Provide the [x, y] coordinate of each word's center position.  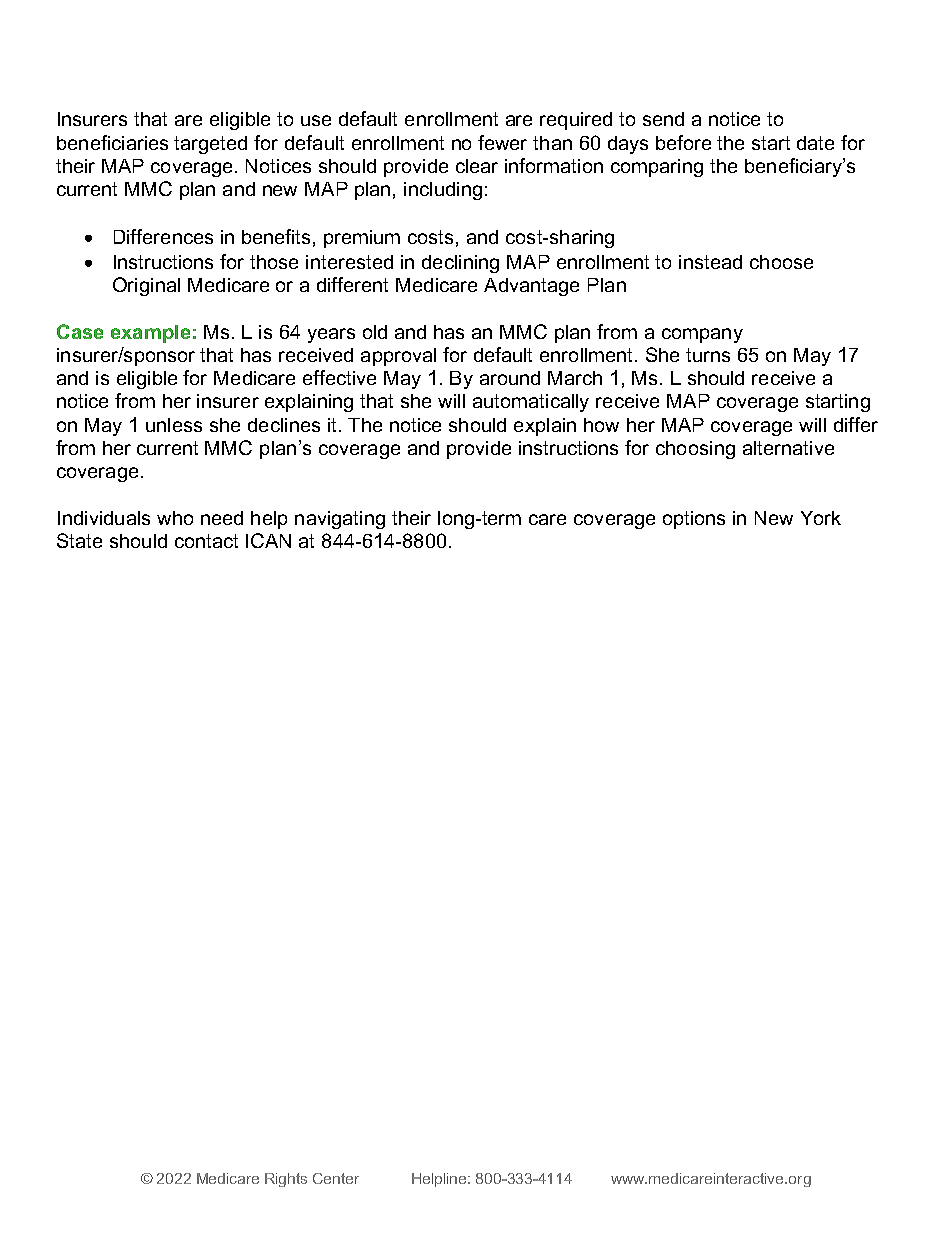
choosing [695, 450]
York [821, 518]
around [510, 378]
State [79, 540]
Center [336, 1178]
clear [477, 166]
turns [708, 355]
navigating [340, 520]
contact [206, 541]
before [683, 142]
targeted [210, 145]
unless [174, 425]
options [694, 520]
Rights [286, 1180]
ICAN [268, 540]
